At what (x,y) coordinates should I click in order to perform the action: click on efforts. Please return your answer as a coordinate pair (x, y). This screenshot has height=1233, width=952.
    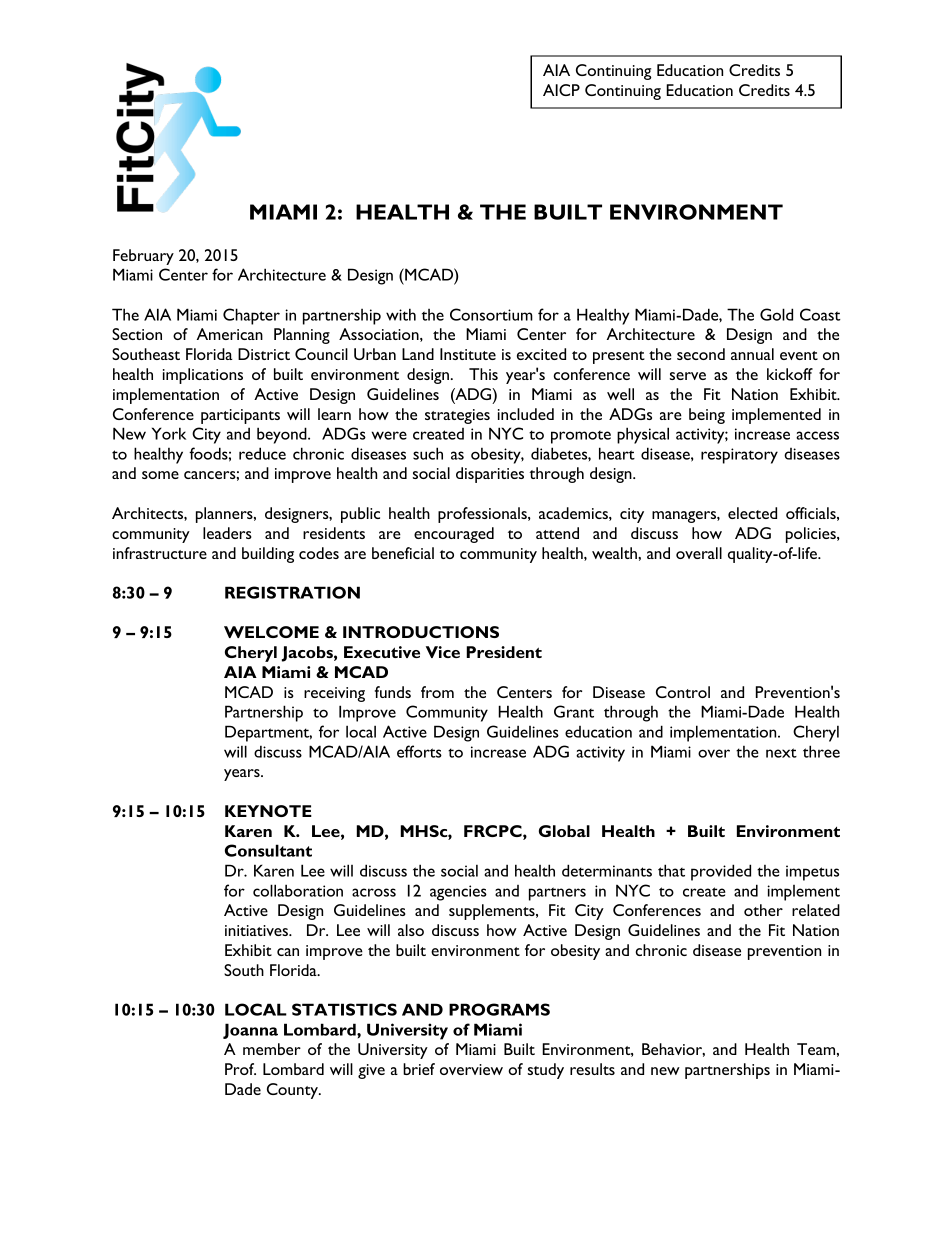
    Looking at the image, I should click on (419, 751).
